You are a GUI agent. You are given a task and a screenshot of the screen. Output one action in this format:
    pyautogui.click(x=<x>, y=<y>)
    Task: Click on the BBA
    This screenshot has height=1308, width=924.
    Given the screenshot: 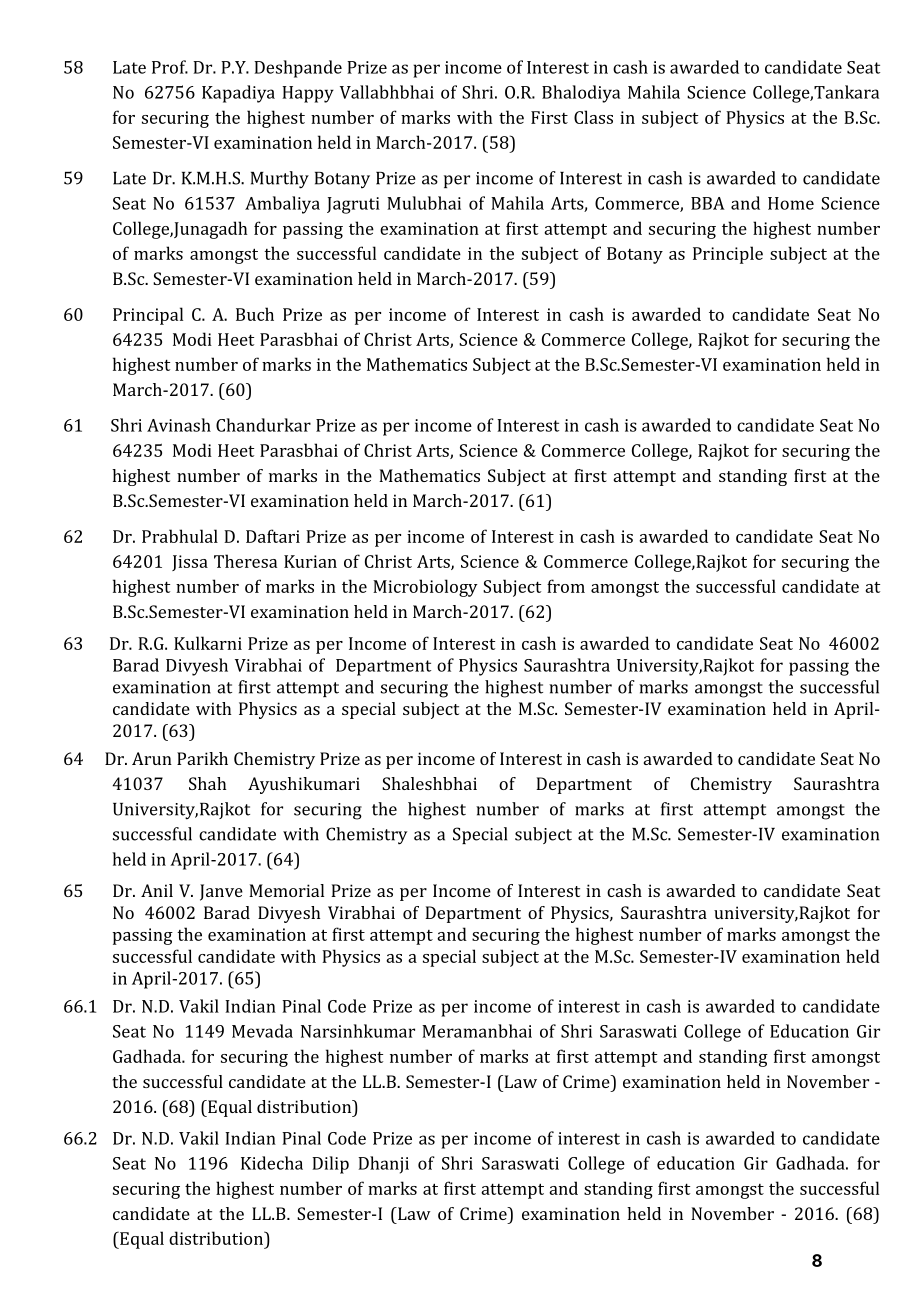 What is the action you would take?
    pyautogui.click(x=708, y=203)
